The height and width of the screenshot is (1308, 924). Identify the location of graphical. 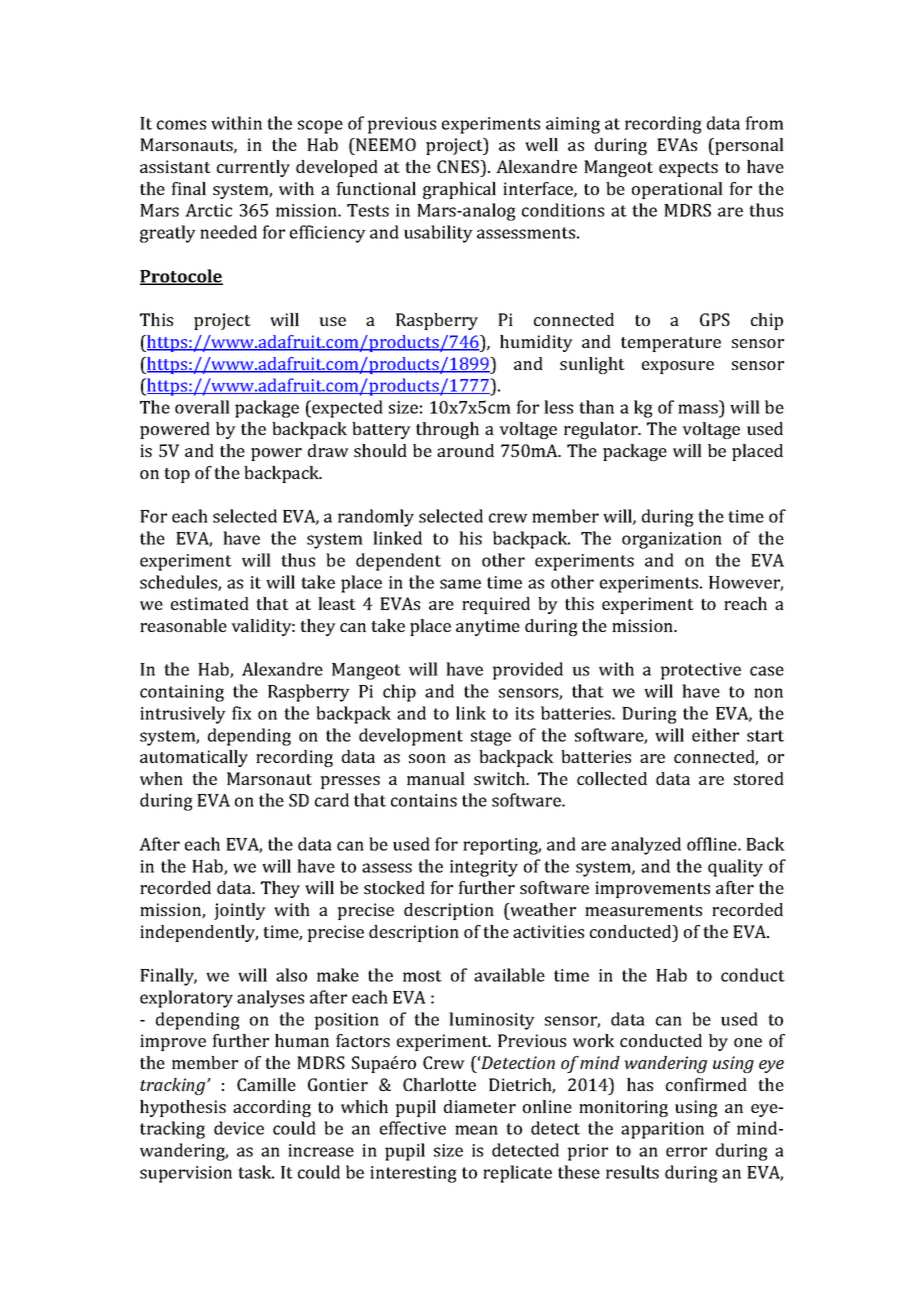
(459, 190).
